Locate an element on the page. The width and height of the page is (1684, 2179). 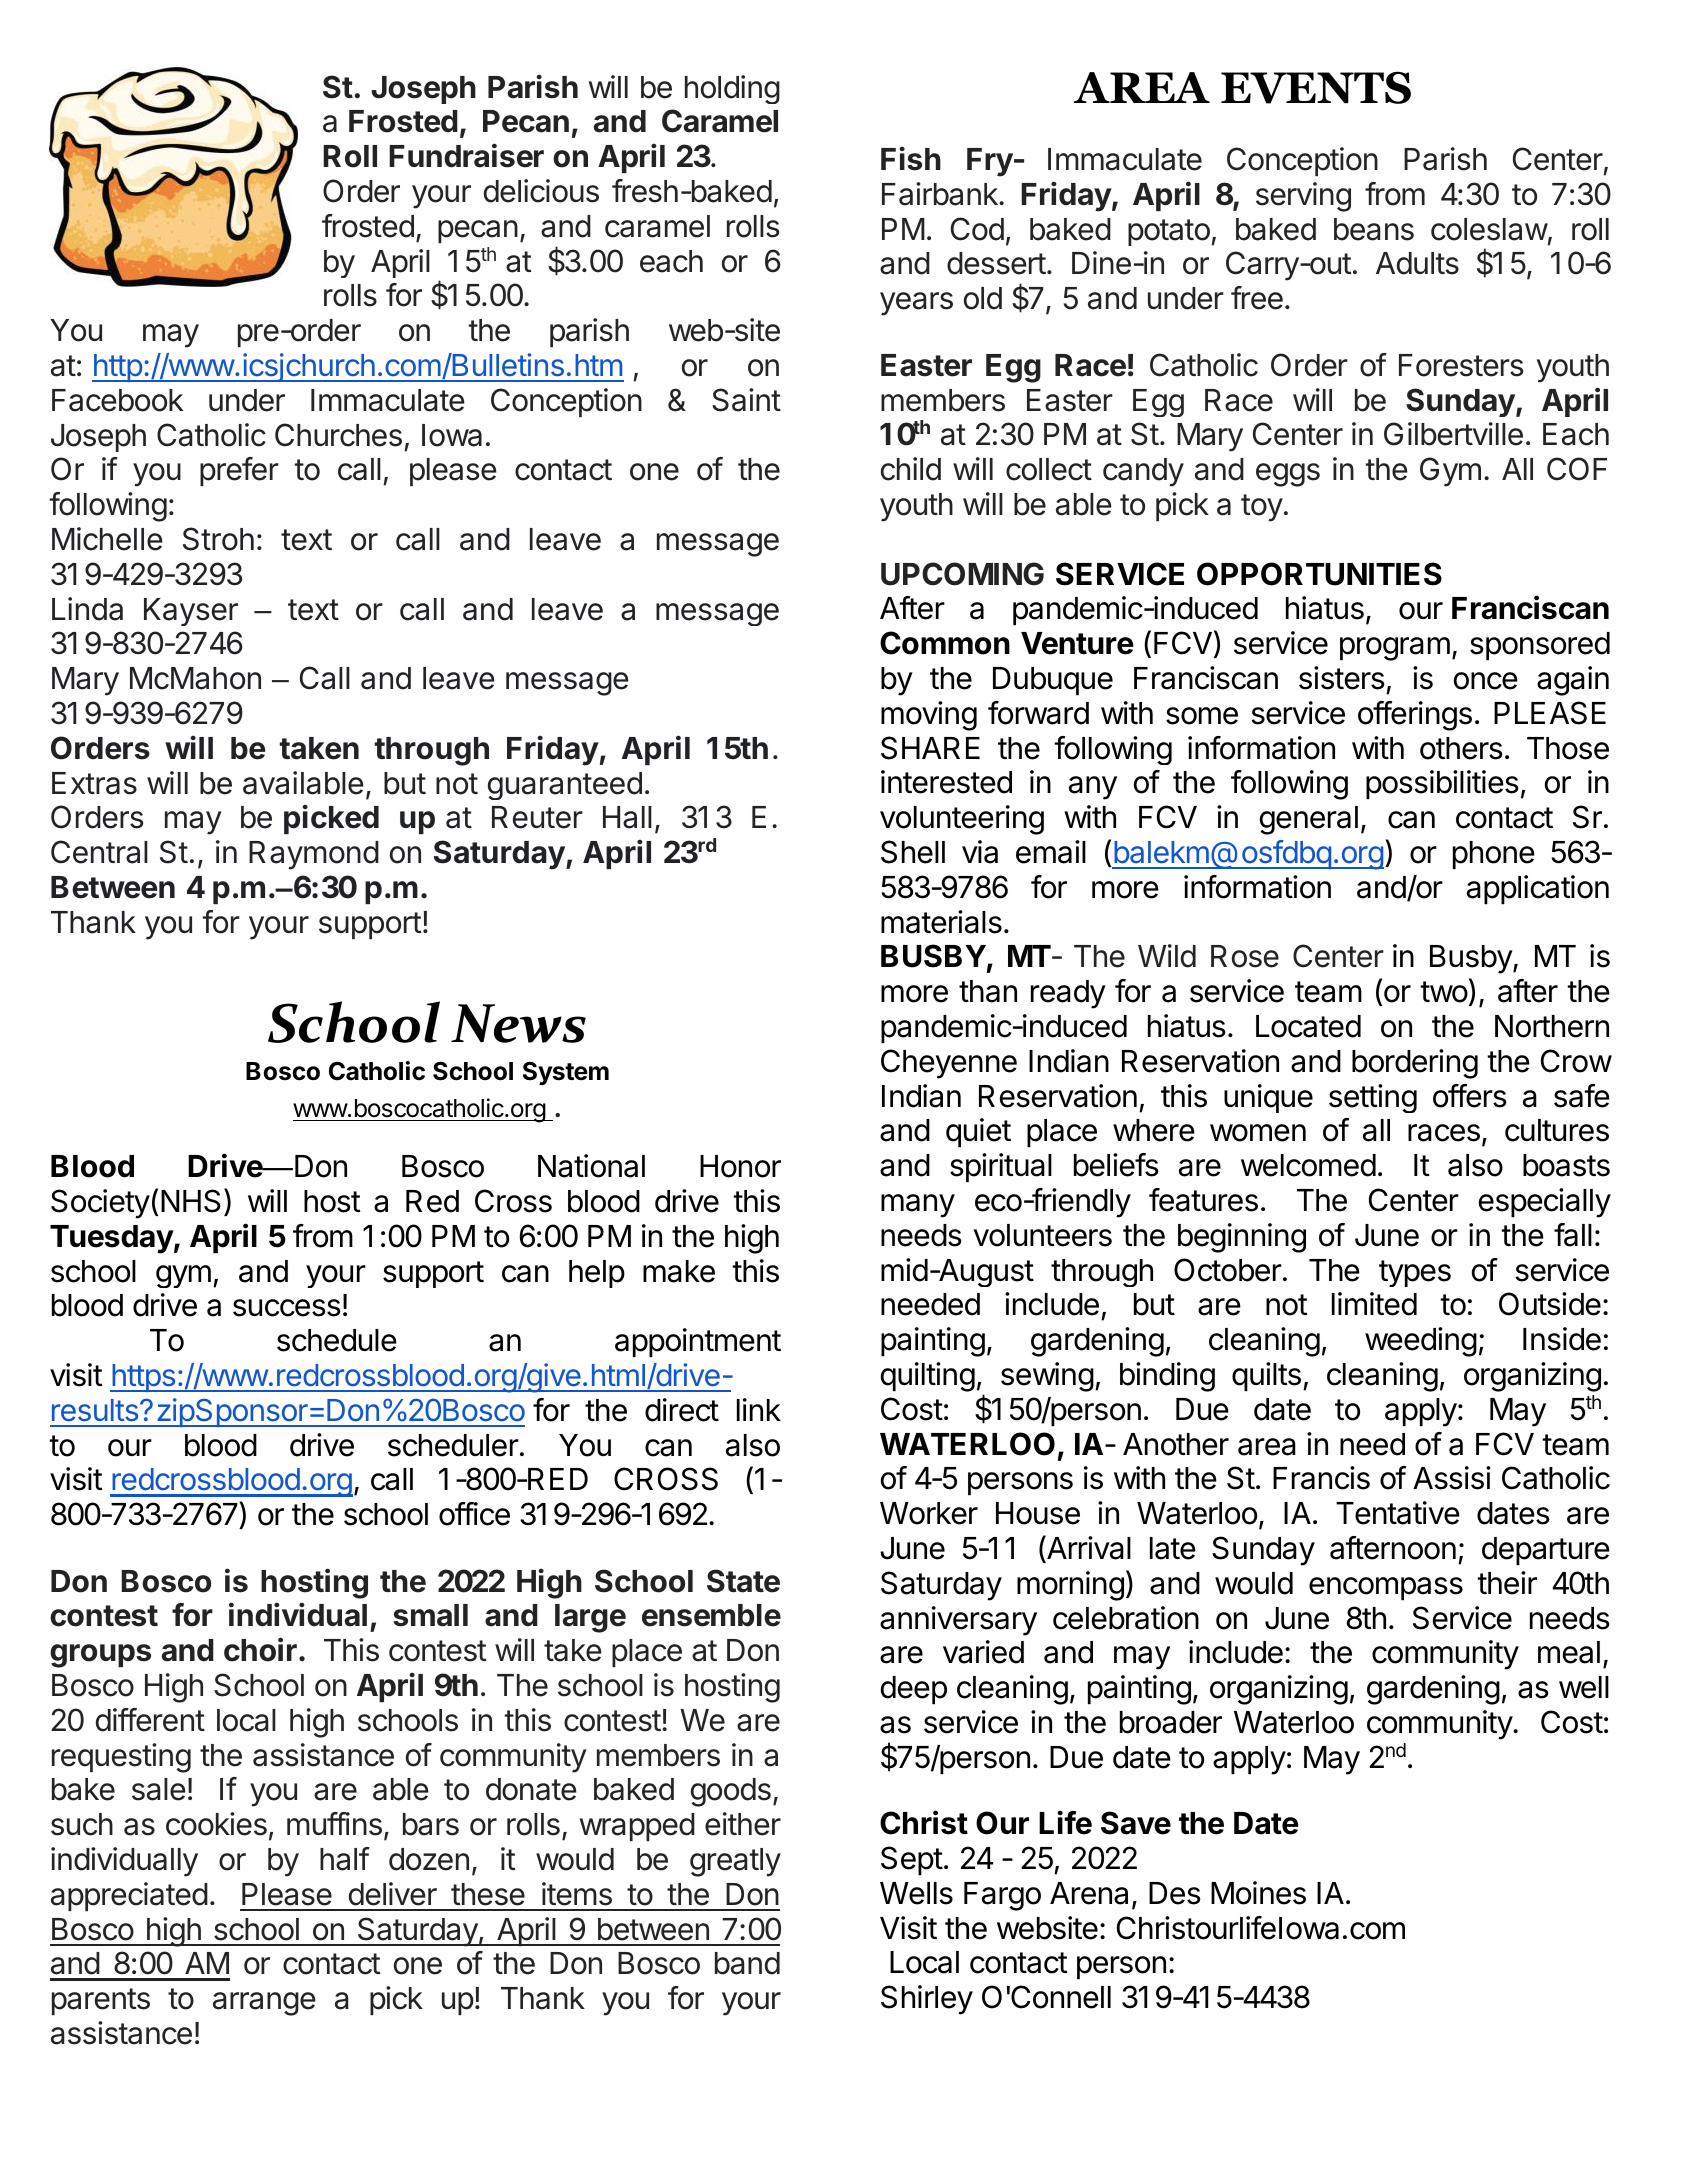
office is located at coordinates (474, 1514).
